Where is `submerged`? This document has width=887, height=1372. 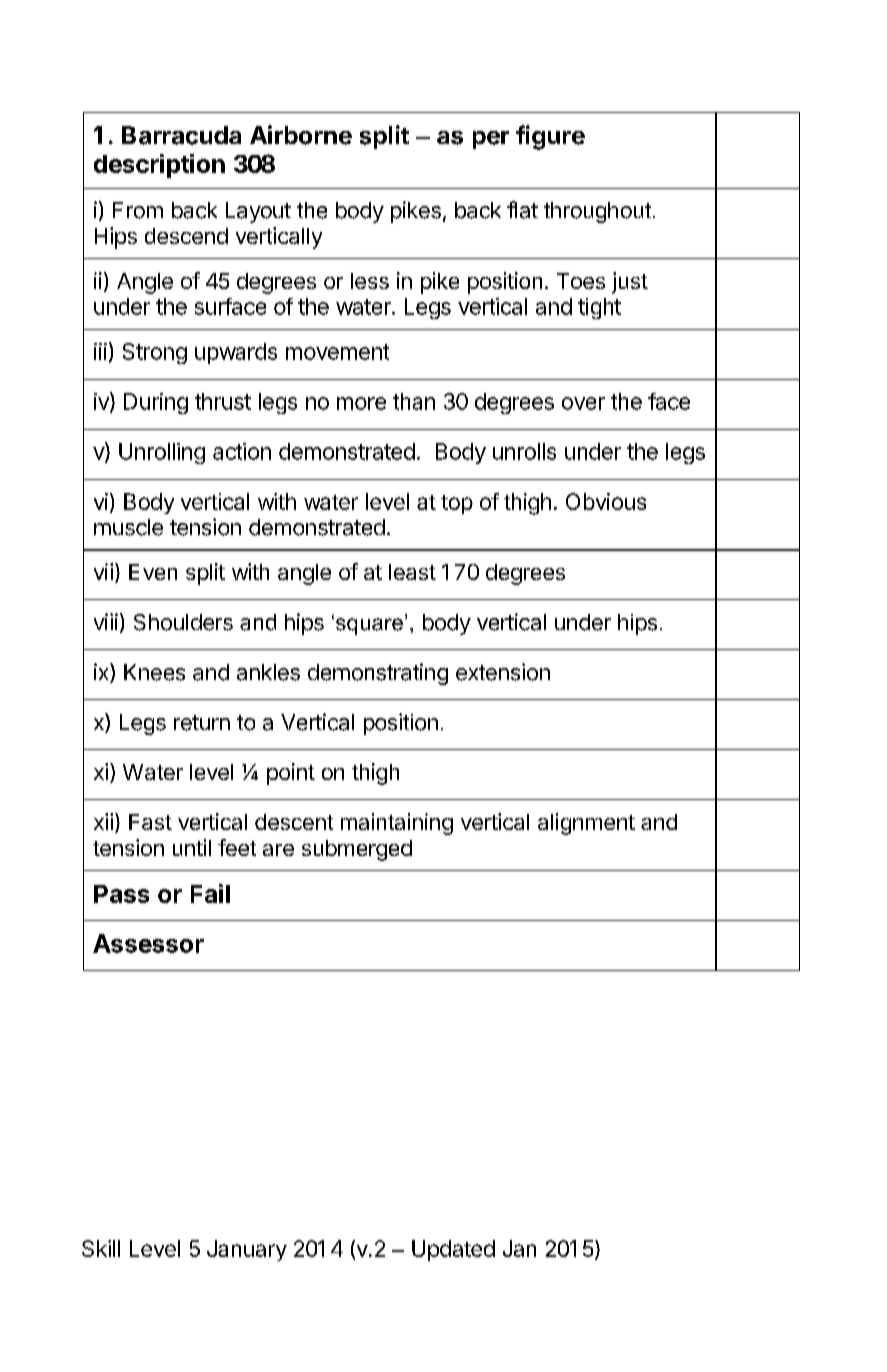 submerged is located at coordinates (357, 850).
